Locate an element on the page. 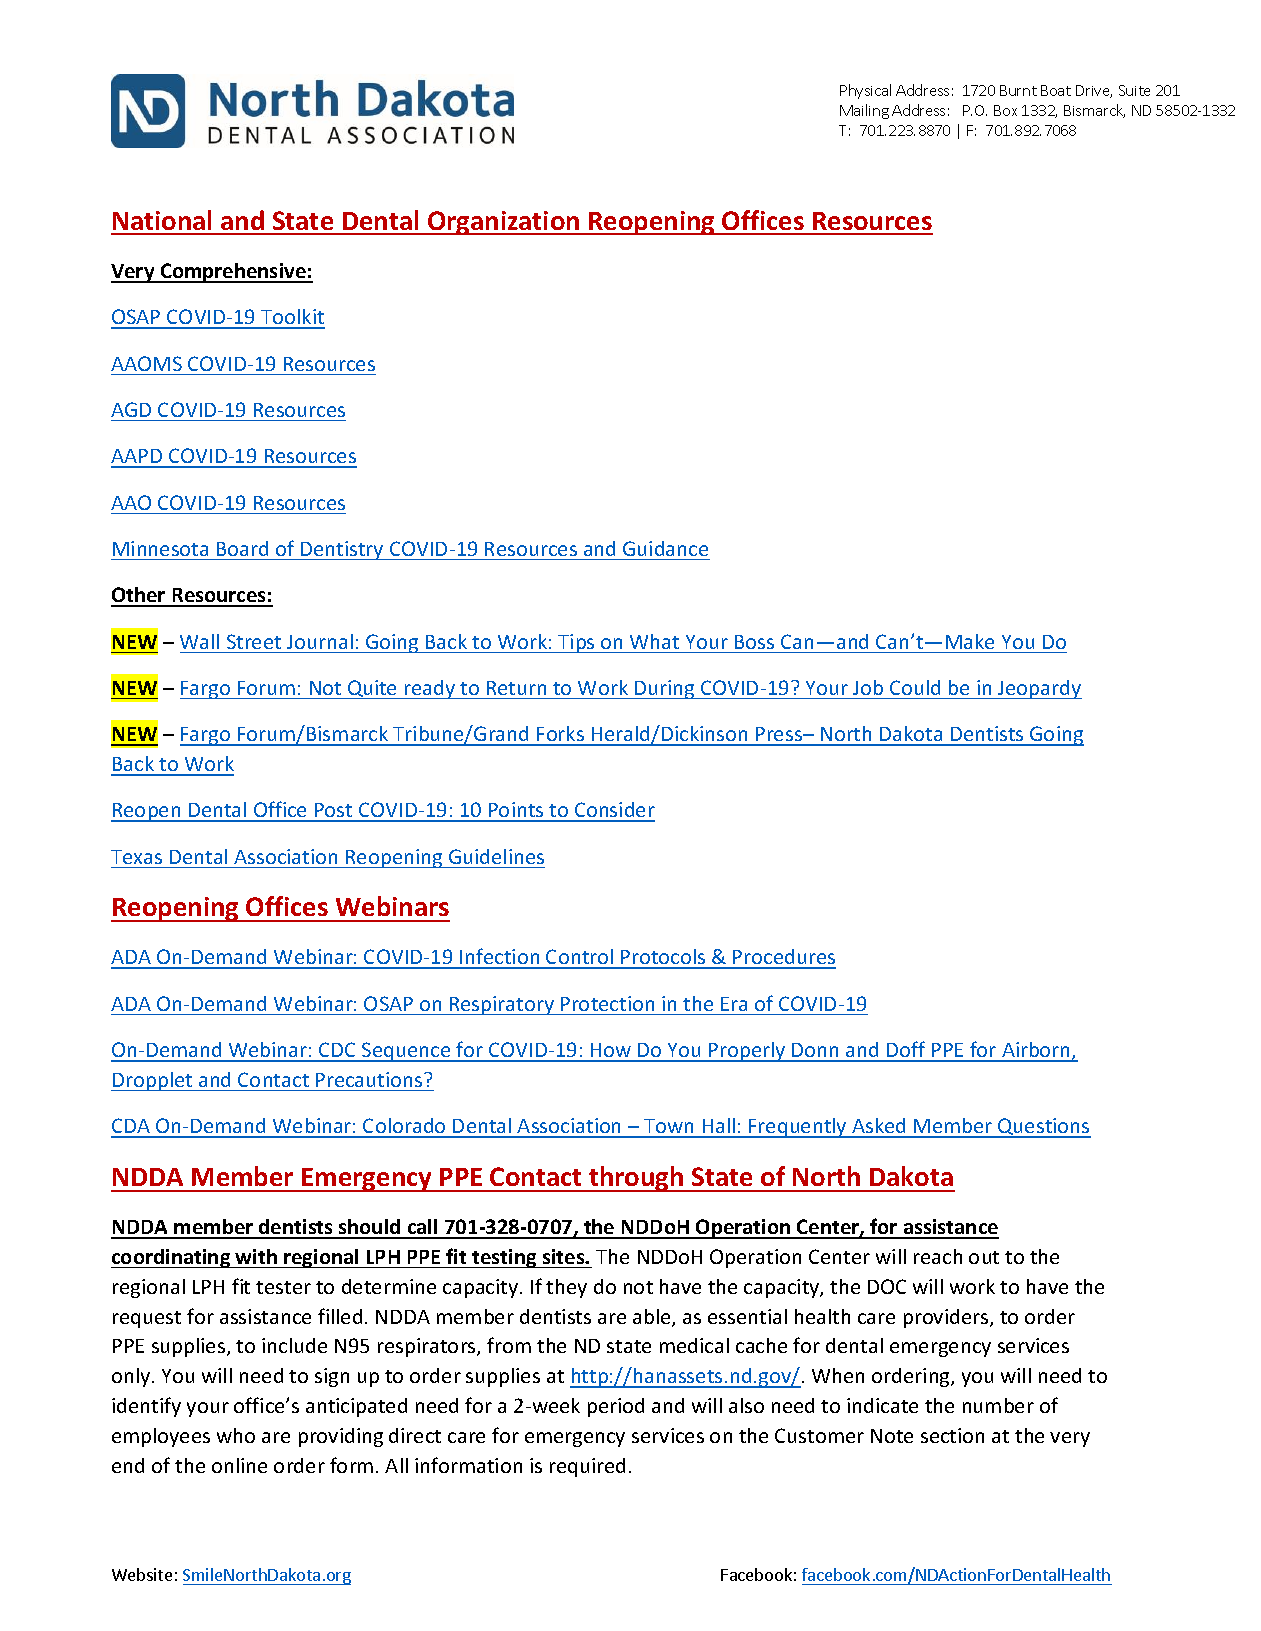 The height and width of the page is (1631, 1261). Could is located at coordinates (915, 687).
